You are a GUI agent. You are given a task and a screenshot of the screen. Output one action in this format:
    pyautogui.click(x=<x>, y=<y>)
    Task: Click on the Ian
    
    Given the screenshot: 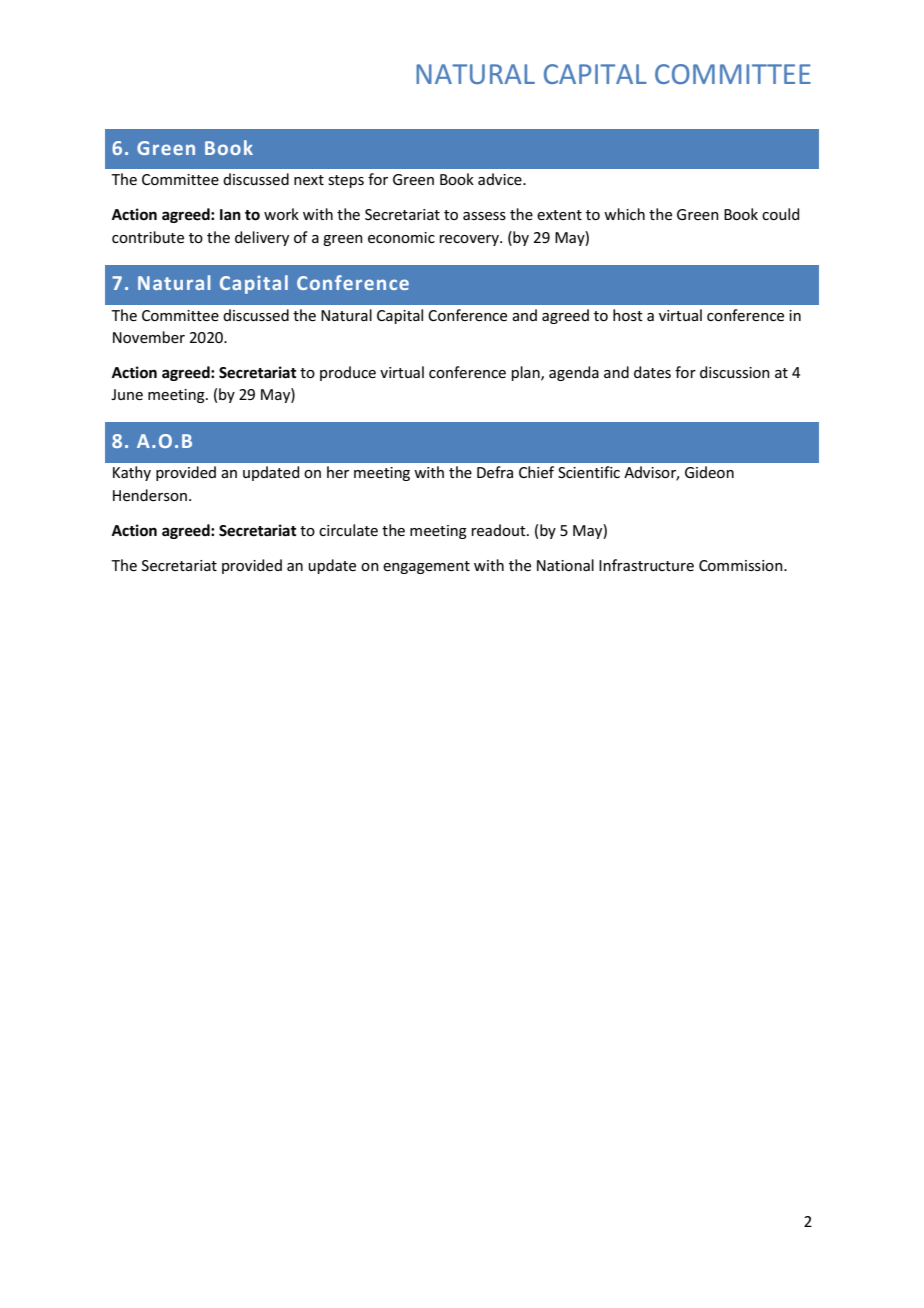 What is the action you would take?
    pyautogui.click(x=230, y=214)
